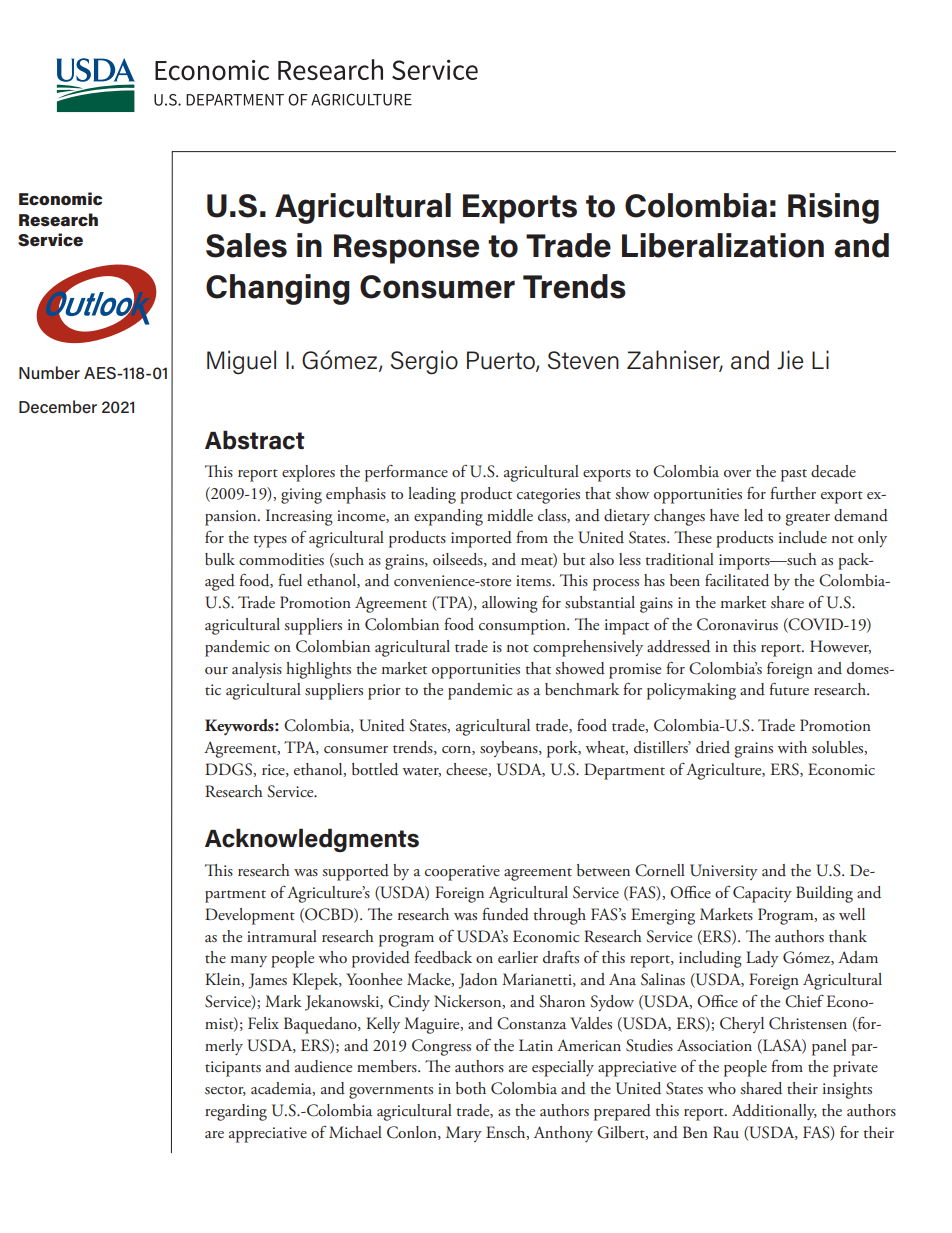  I want to click on cooperative, so click(462, 873).
